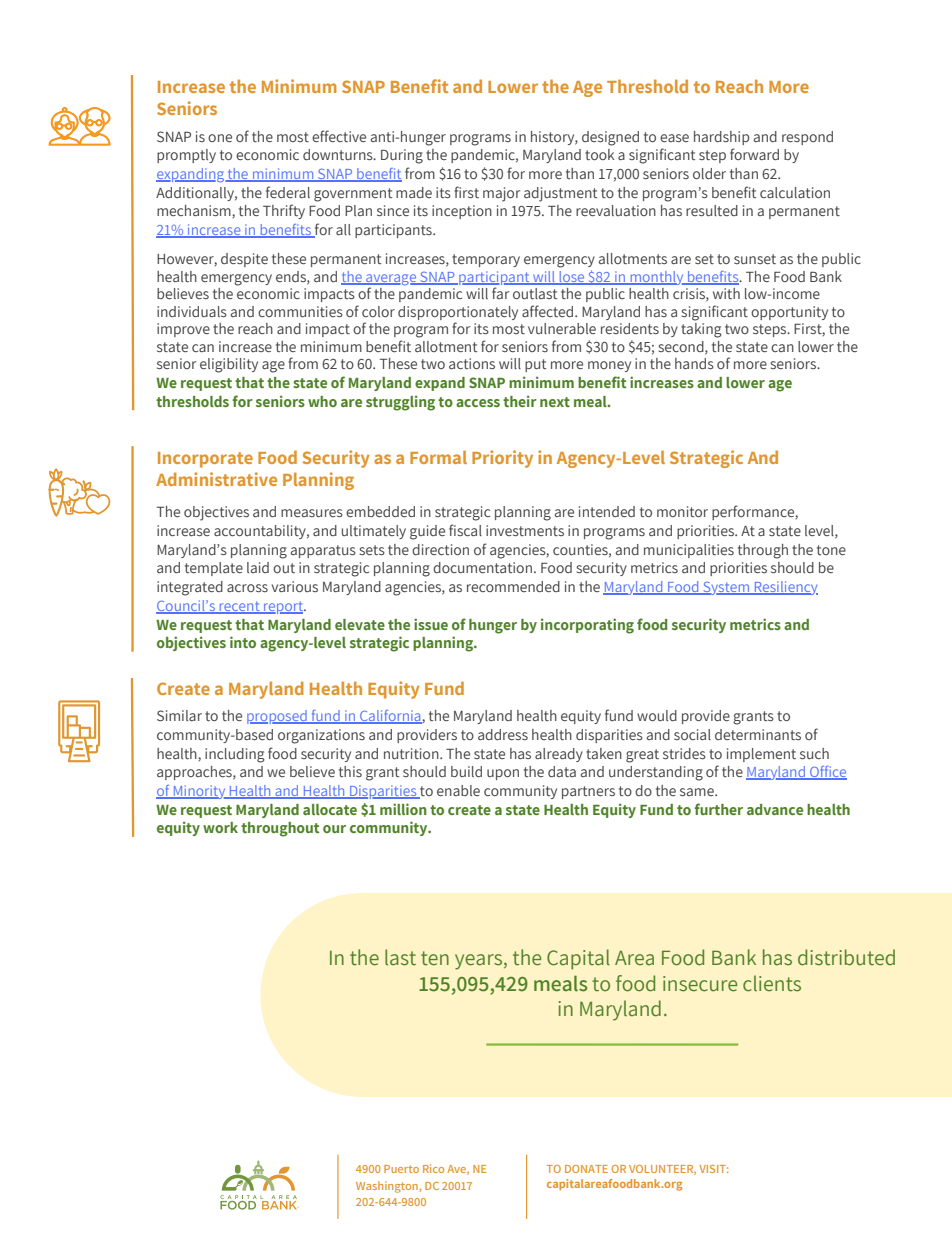 Image resolution: width=952 pixels, height=1233 pixels. I want to click on into, so click(243, 642).
